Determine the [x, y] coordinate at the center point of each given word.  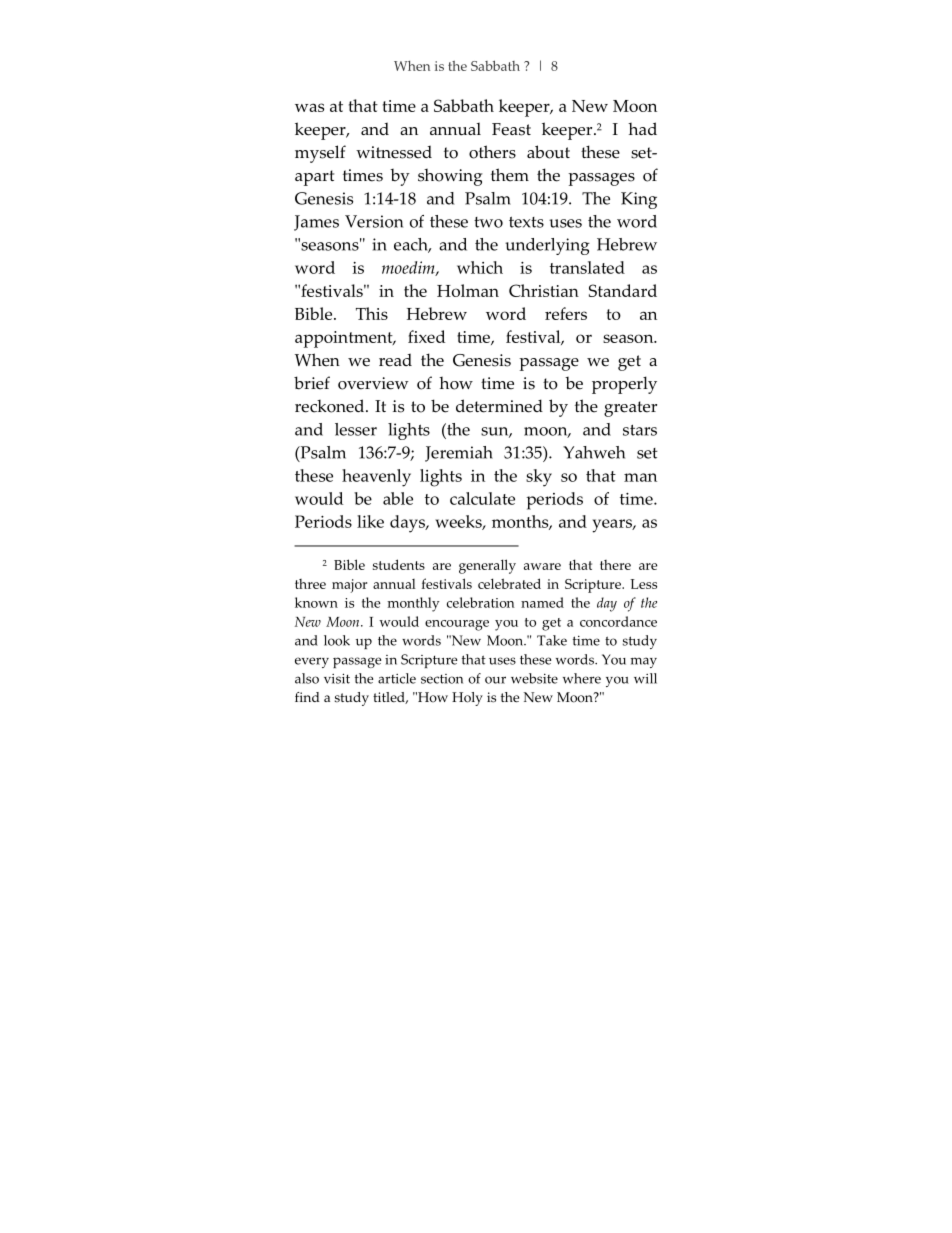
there [615, 565]
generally [487, 566]
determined [499, 406]
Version [374, 221]
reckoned [331, 406]
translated [587, 267]
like [370, 521]
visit [337, 678]
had [642, 128]
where [582, 678]
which [480, 267]
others [492, 152]
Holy [467, 699]
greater [630, 409]
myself [320, 154]
